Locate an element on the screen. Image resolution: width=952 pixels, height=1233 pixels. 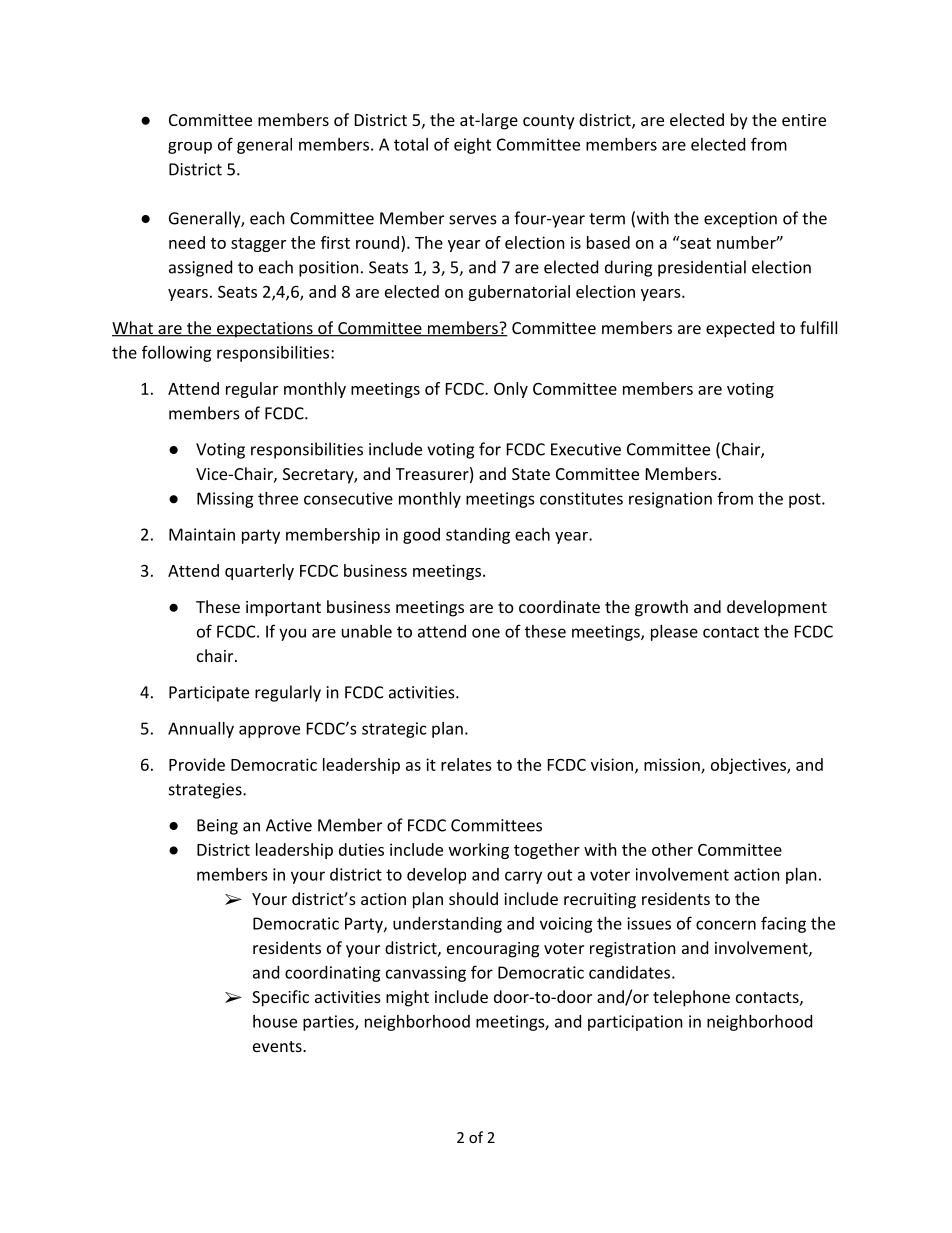
growth is located at coordinates (661, 608).
